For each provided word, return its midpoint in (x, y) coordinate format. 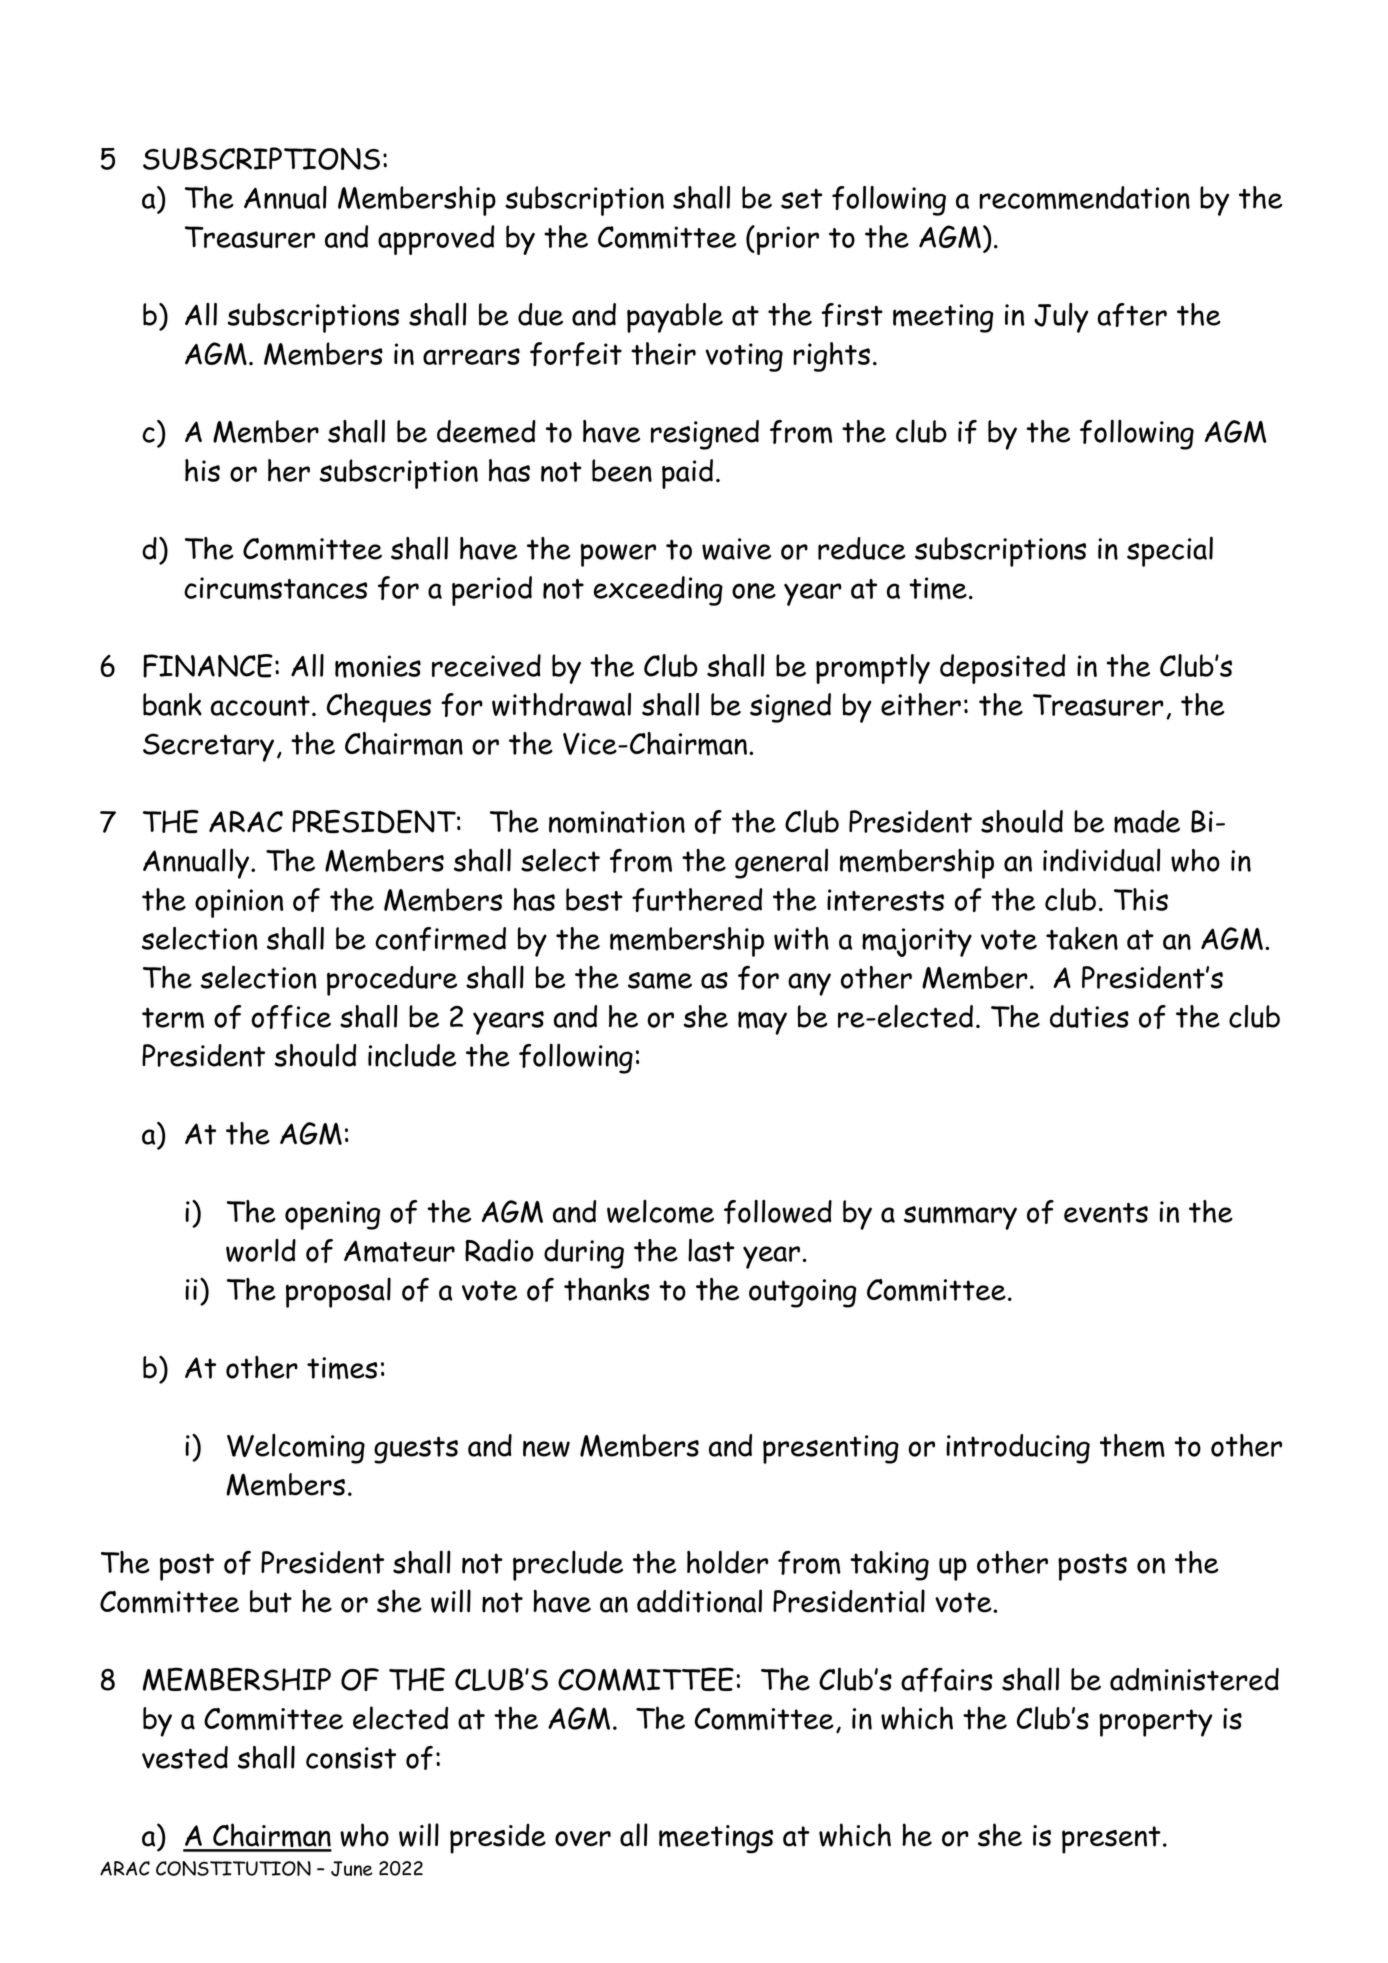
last (711, 1250)
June (352, 1869)
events (1106, 1212)
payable (675, 318)
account (260, 706)
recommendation (1084, 198)
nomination (617, 822)
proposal (338, 1292)
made (1147, 822)
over (583, 1839)
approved (436, 240)
